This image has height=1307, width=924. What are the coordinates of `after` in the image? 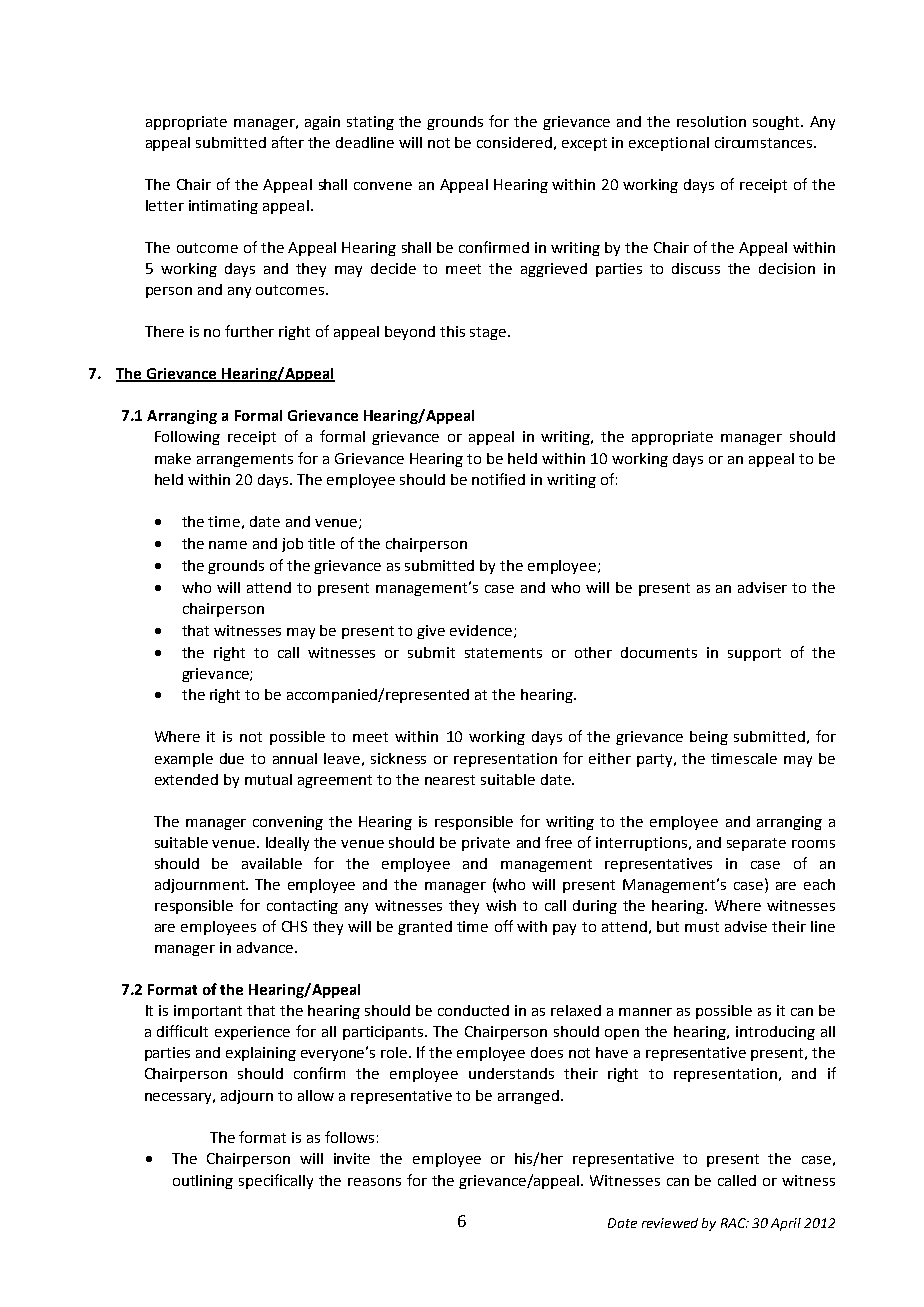 It's located at (288, 142).
